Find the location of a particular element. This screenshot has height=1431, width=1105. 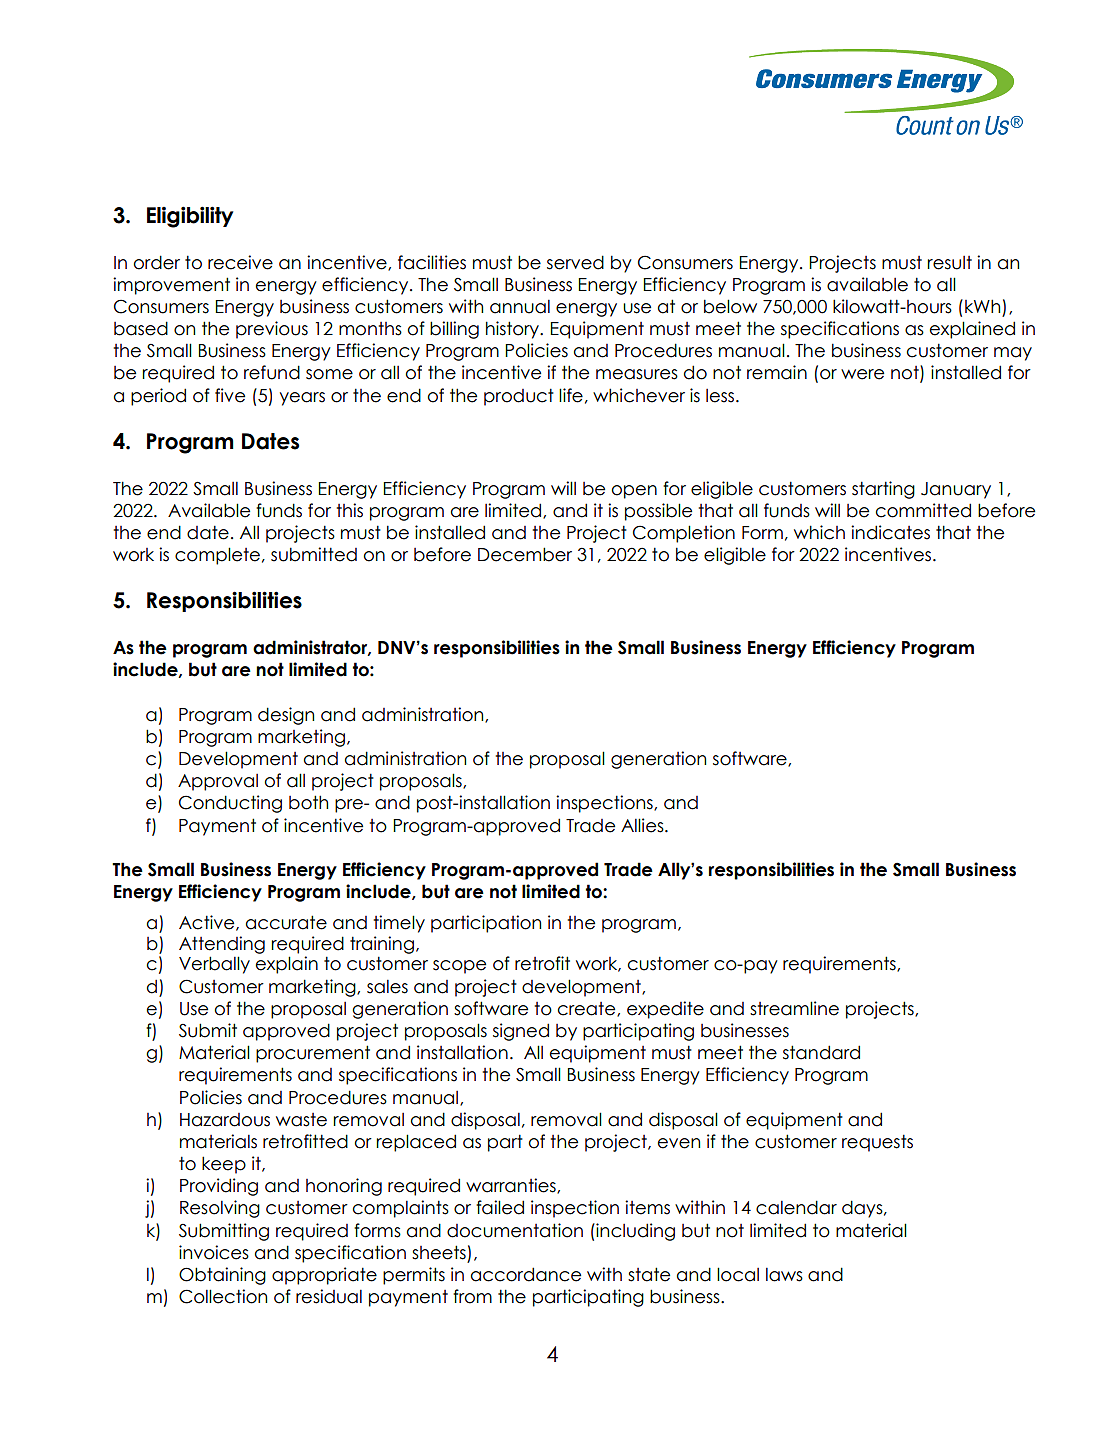

accordance is located at coordinates (526, 1274).
